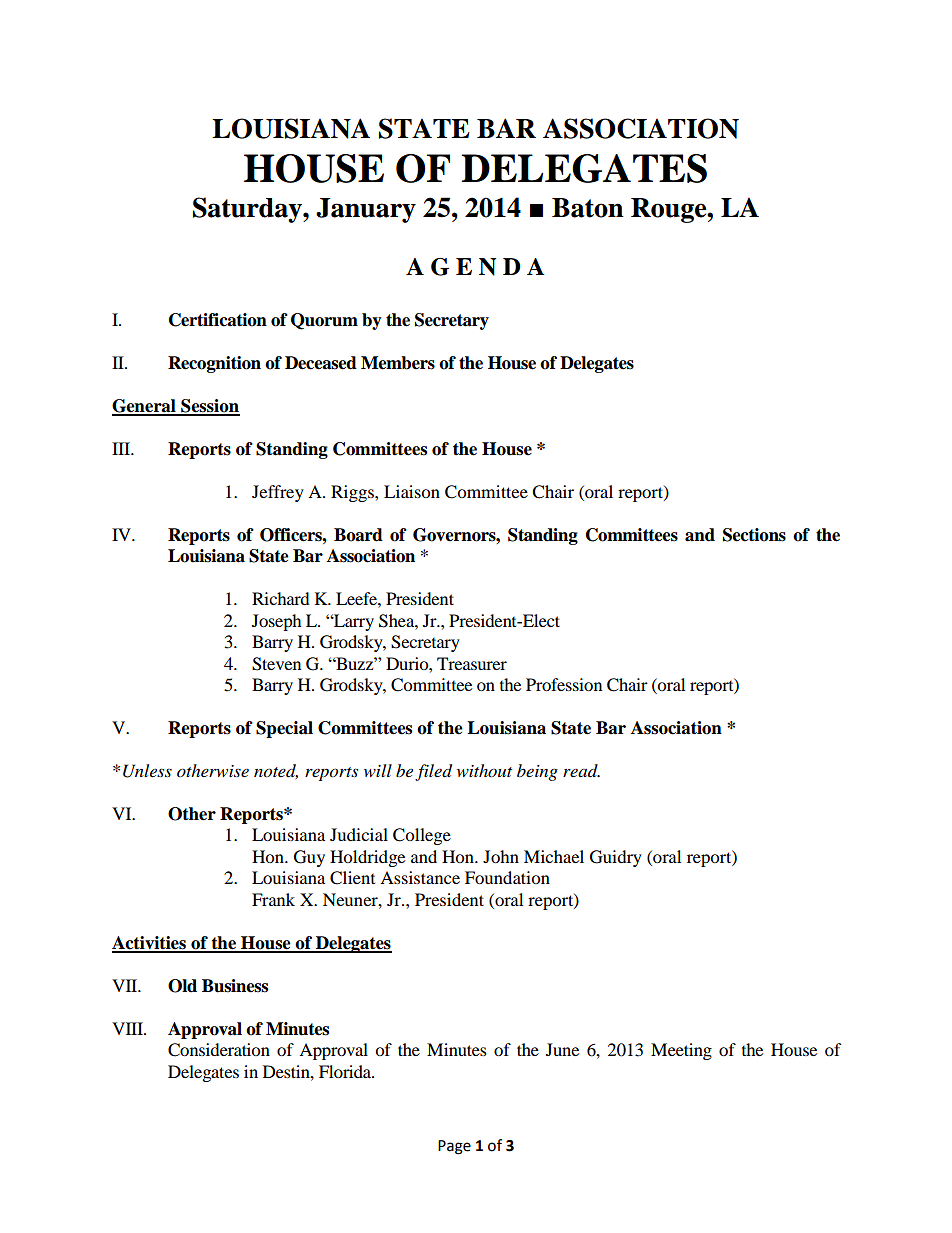 This document has width=952, height=1233. Describe the element at coordinates (588, 208) in the document. I see `Baton` at that location.
